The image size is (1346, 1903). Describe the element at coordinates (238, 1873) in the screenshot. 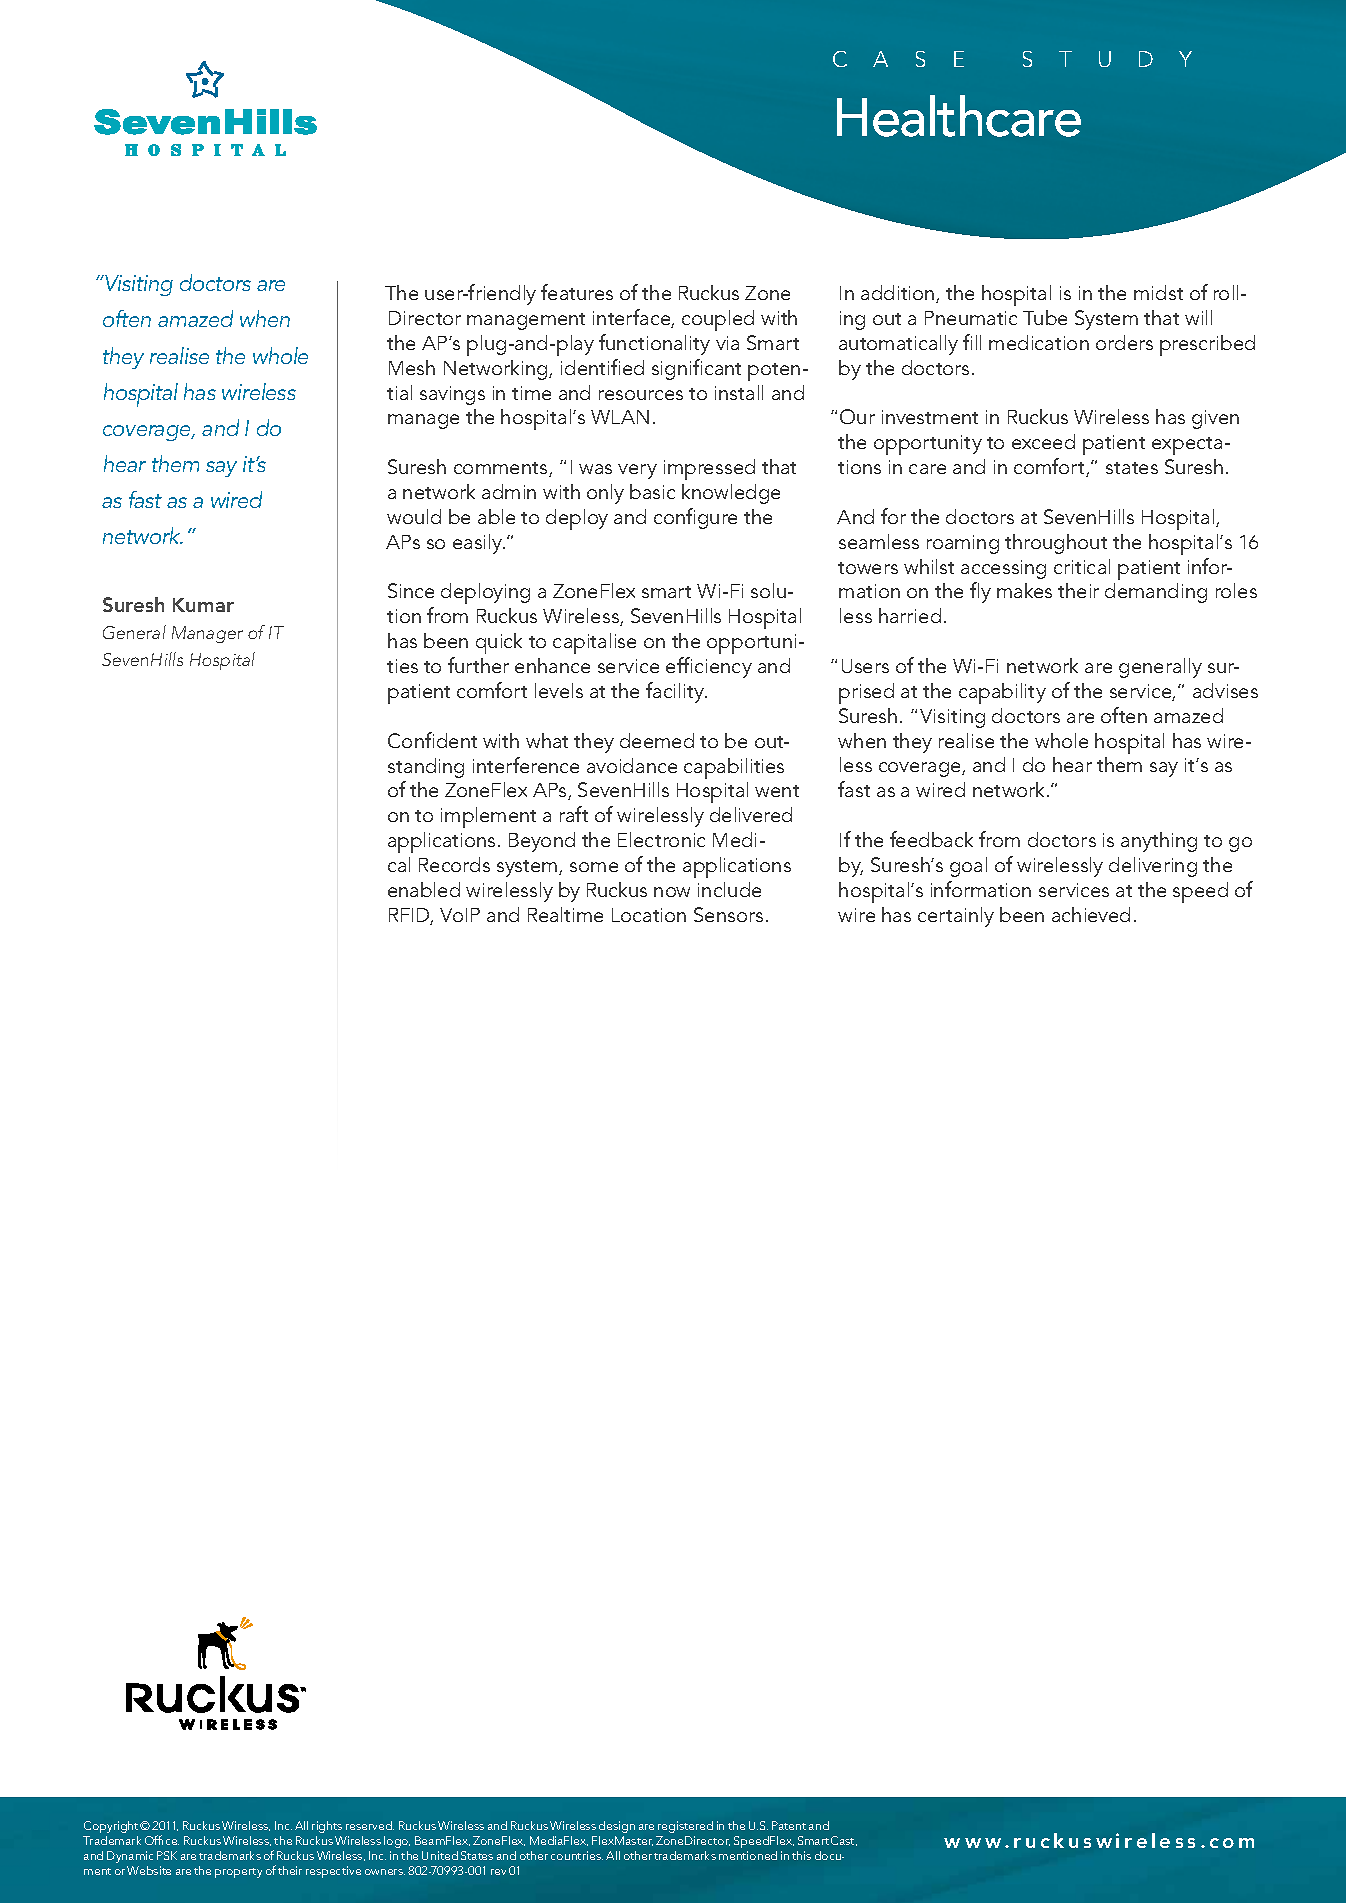

I see `property` at that location.
